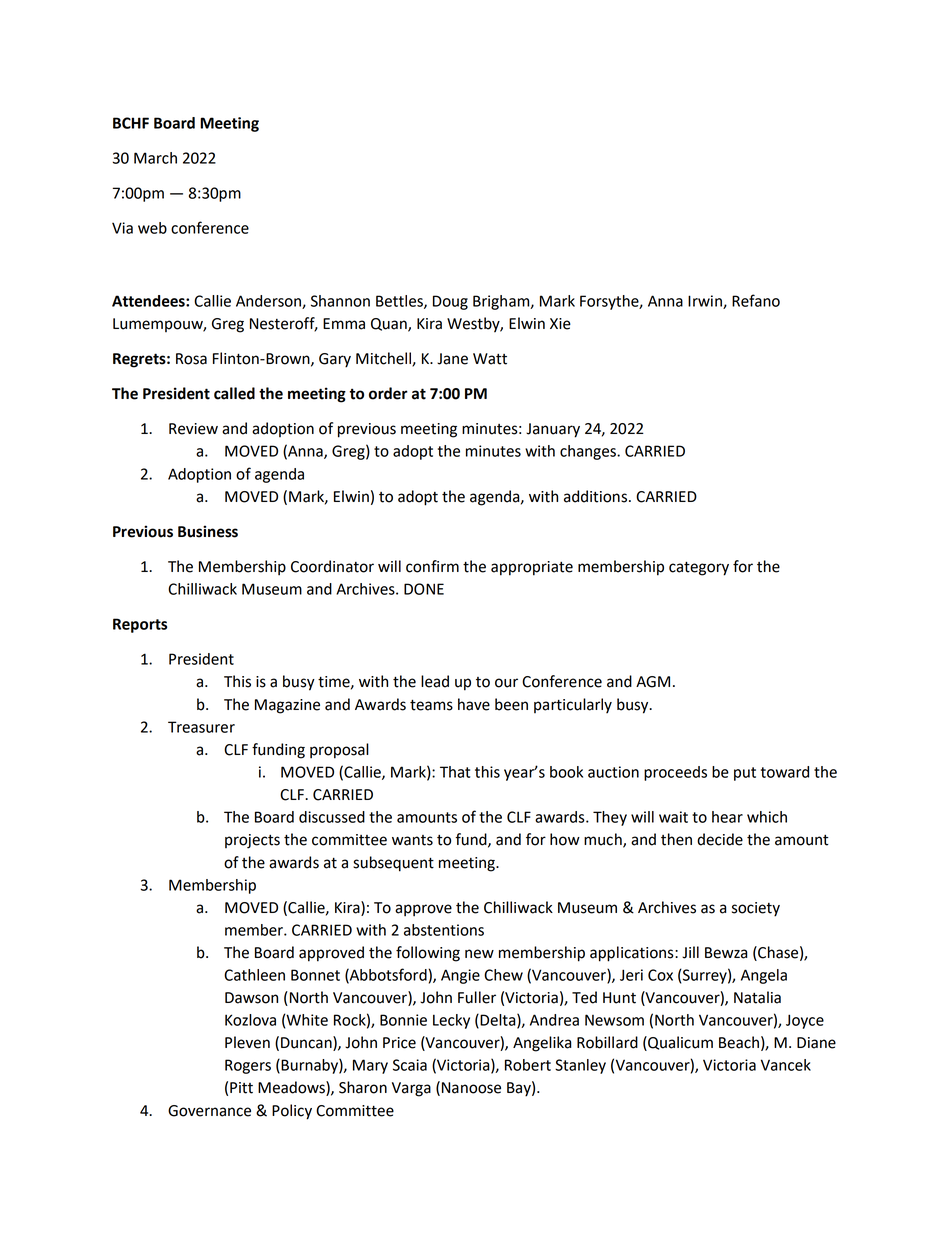 The height and width of the page is (1233, 952). Describe the element at coordinates (208, 531) in the page. I see `Business` at that location.
